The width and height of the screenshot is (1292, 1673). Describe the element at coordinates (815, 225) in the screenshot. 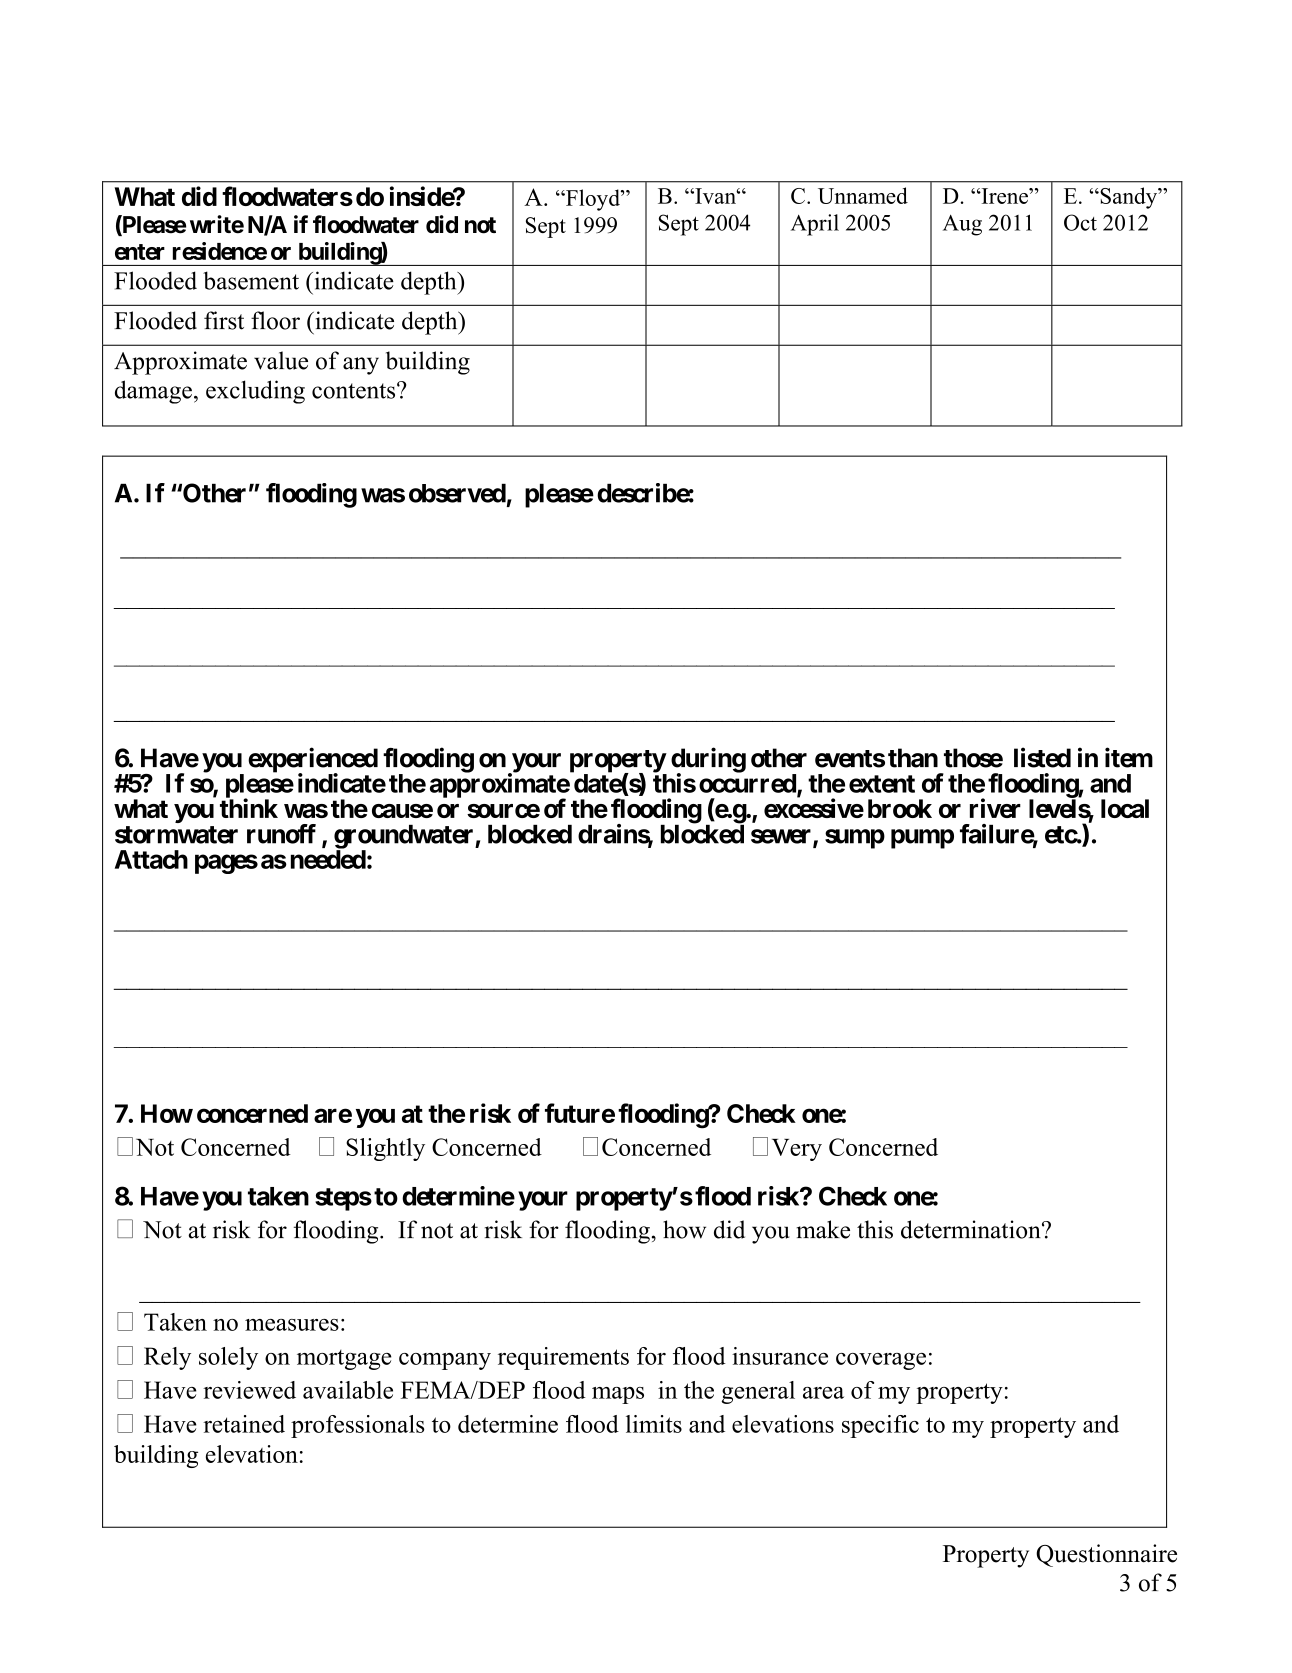

I see `April` at that location.
